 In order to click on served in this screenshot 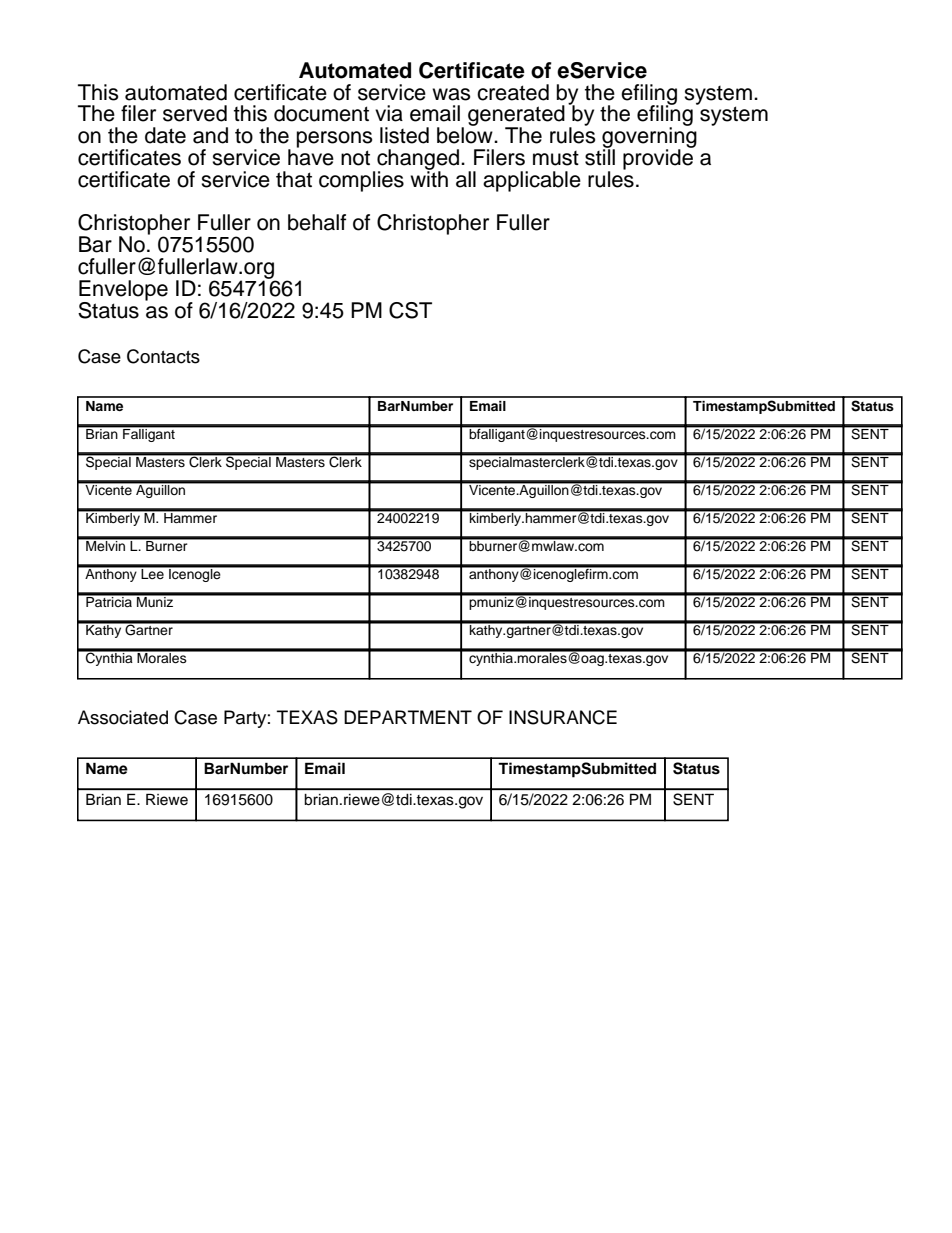, I will do `click(195, 113)`.
